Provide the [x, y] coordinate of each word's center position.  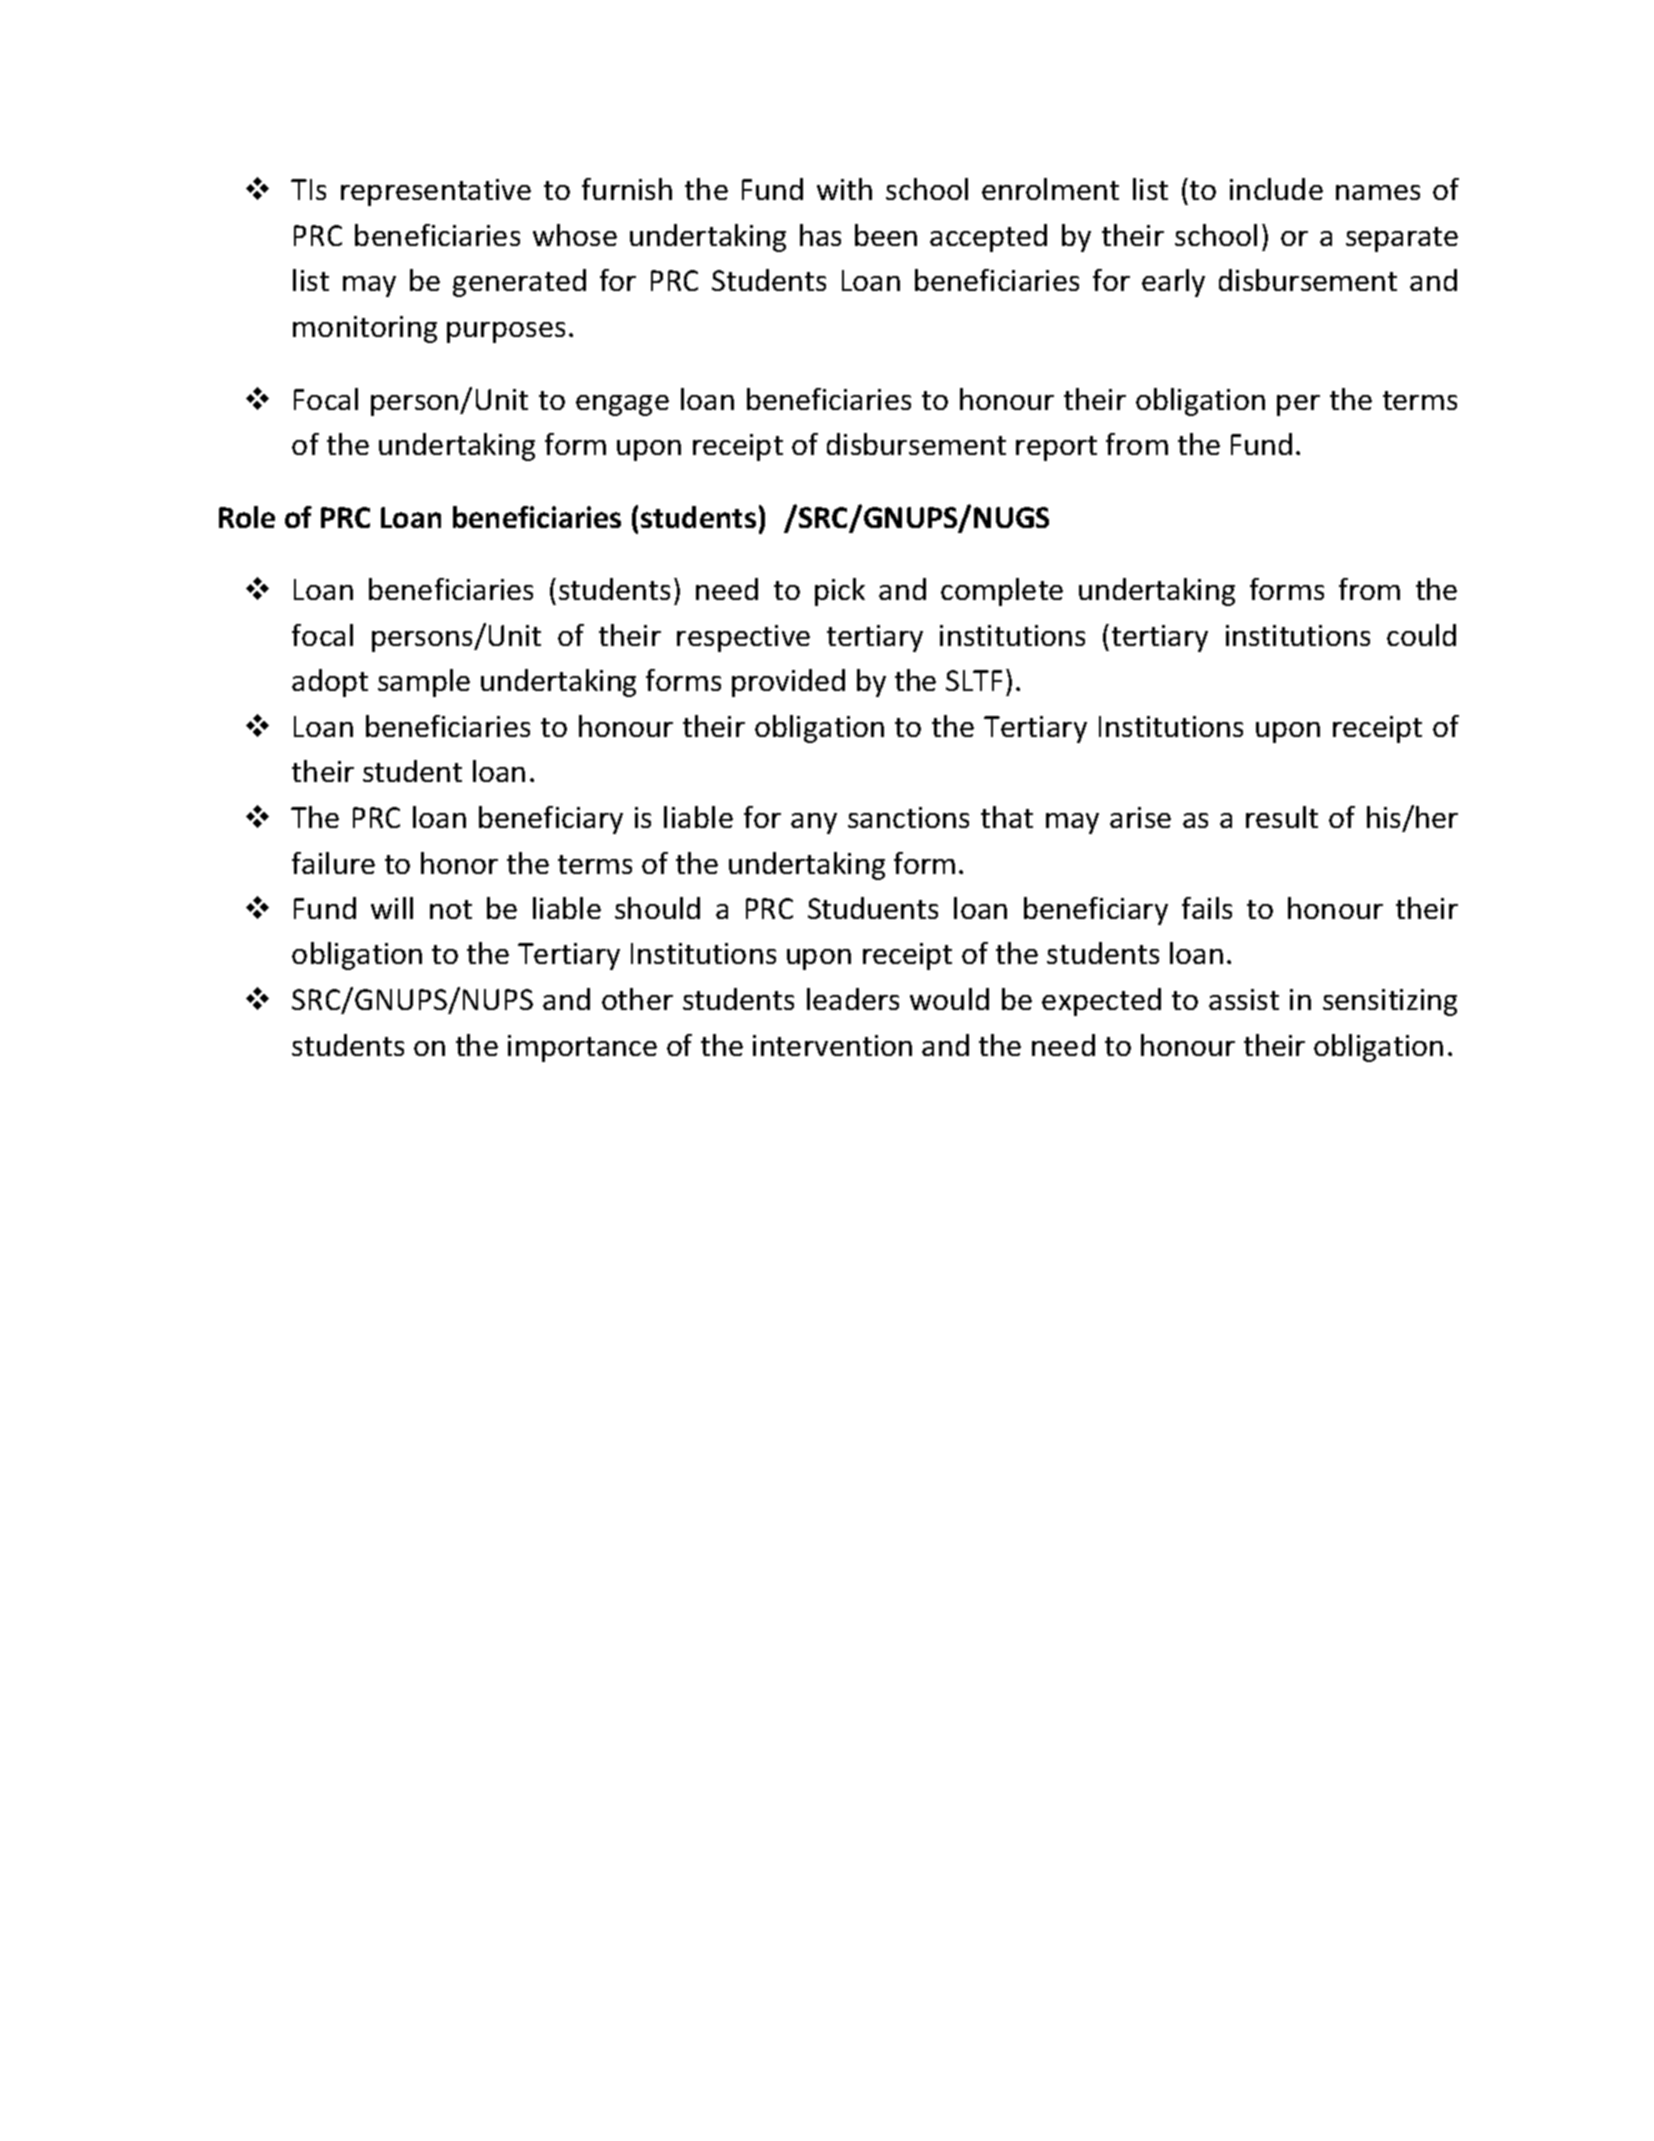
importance [582, 1048]
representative [436, 192]
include [1276, 189]
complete [1002, 592]
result [1282, 817]
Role [247, 517]
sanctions [908, 817]
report [1056, 448]
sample [424, 683]
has [820, 235]
